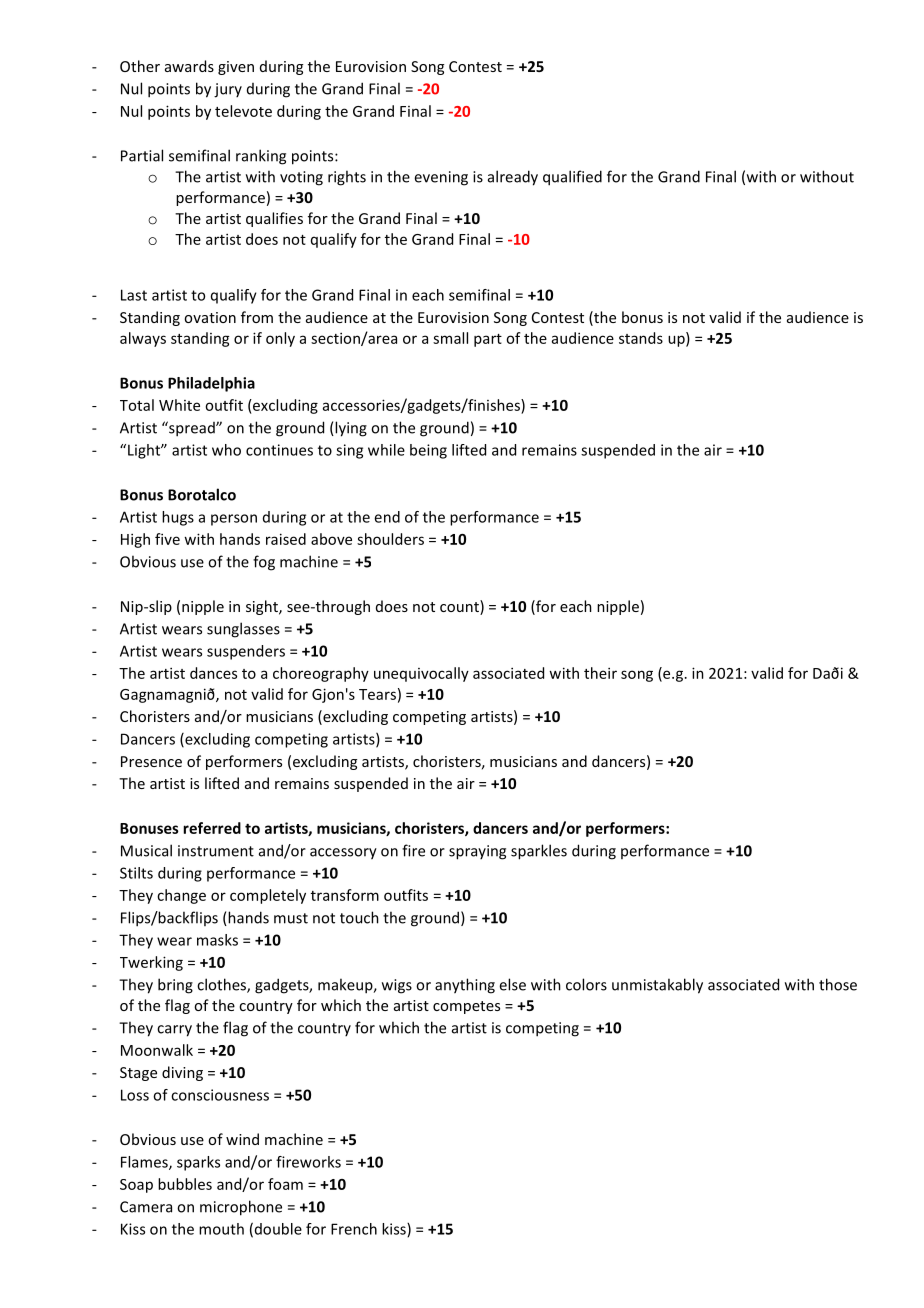  I want to click on already, so click(513, 178).
